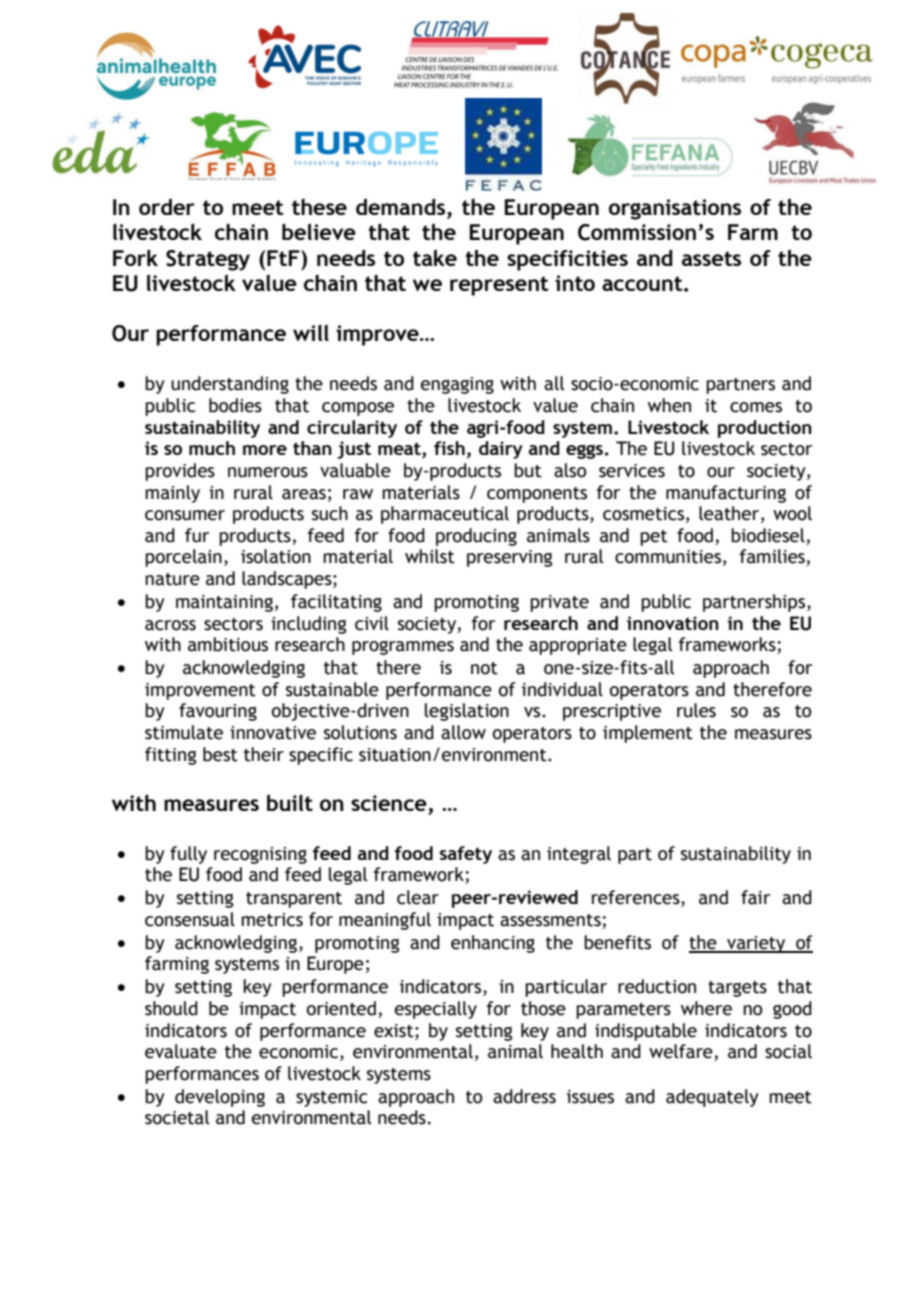 The height and width of the screenshot is (1308, 924). I want to click on address, so click(524, 1096).
